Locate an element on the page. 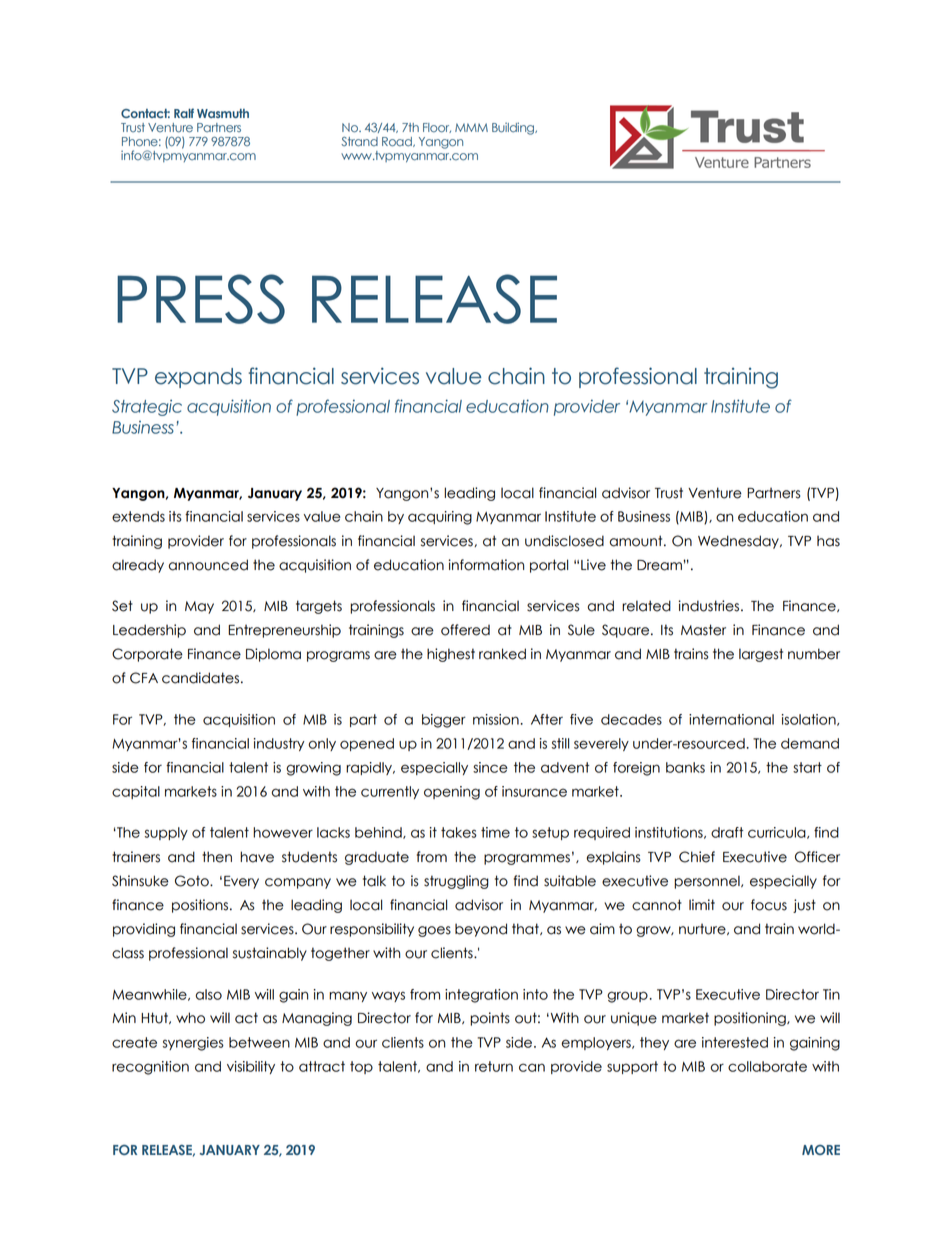 The width and height of the document is (952, 1233). largest is located at coordinates (761, 655).
